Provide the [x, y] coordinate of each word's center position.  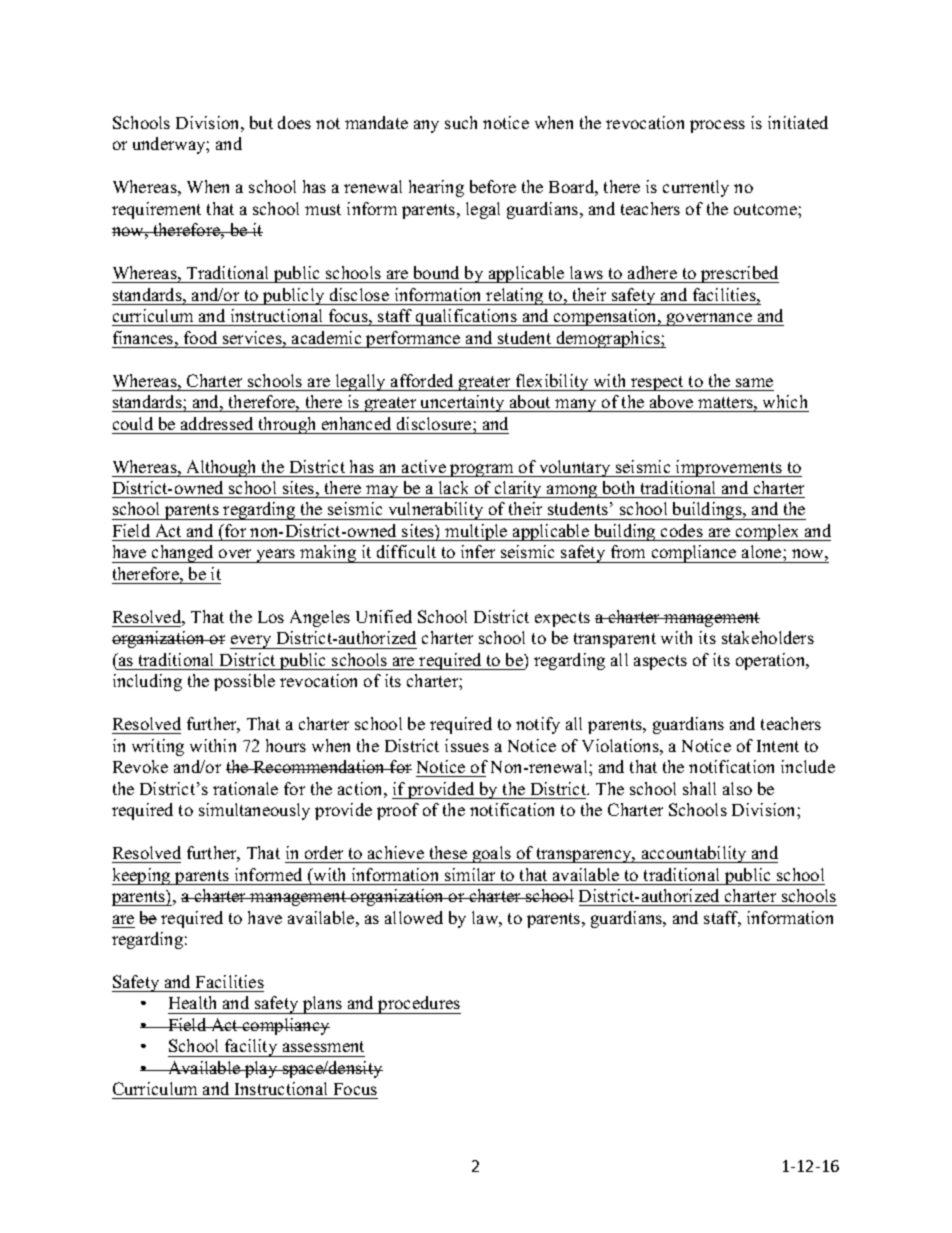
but [261, 122]
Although [221, 468]
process [717, 126]
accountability [694, 854]
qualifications [466, 317]
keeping [142, 876]
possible [244, 682]
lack [453, 487]
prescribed [739, 274]
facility [251, 1048]
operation [772, 661]
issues [467, 745]
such [461, 122]
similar [470, 874]
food [200, 337]
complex [768, 532]
